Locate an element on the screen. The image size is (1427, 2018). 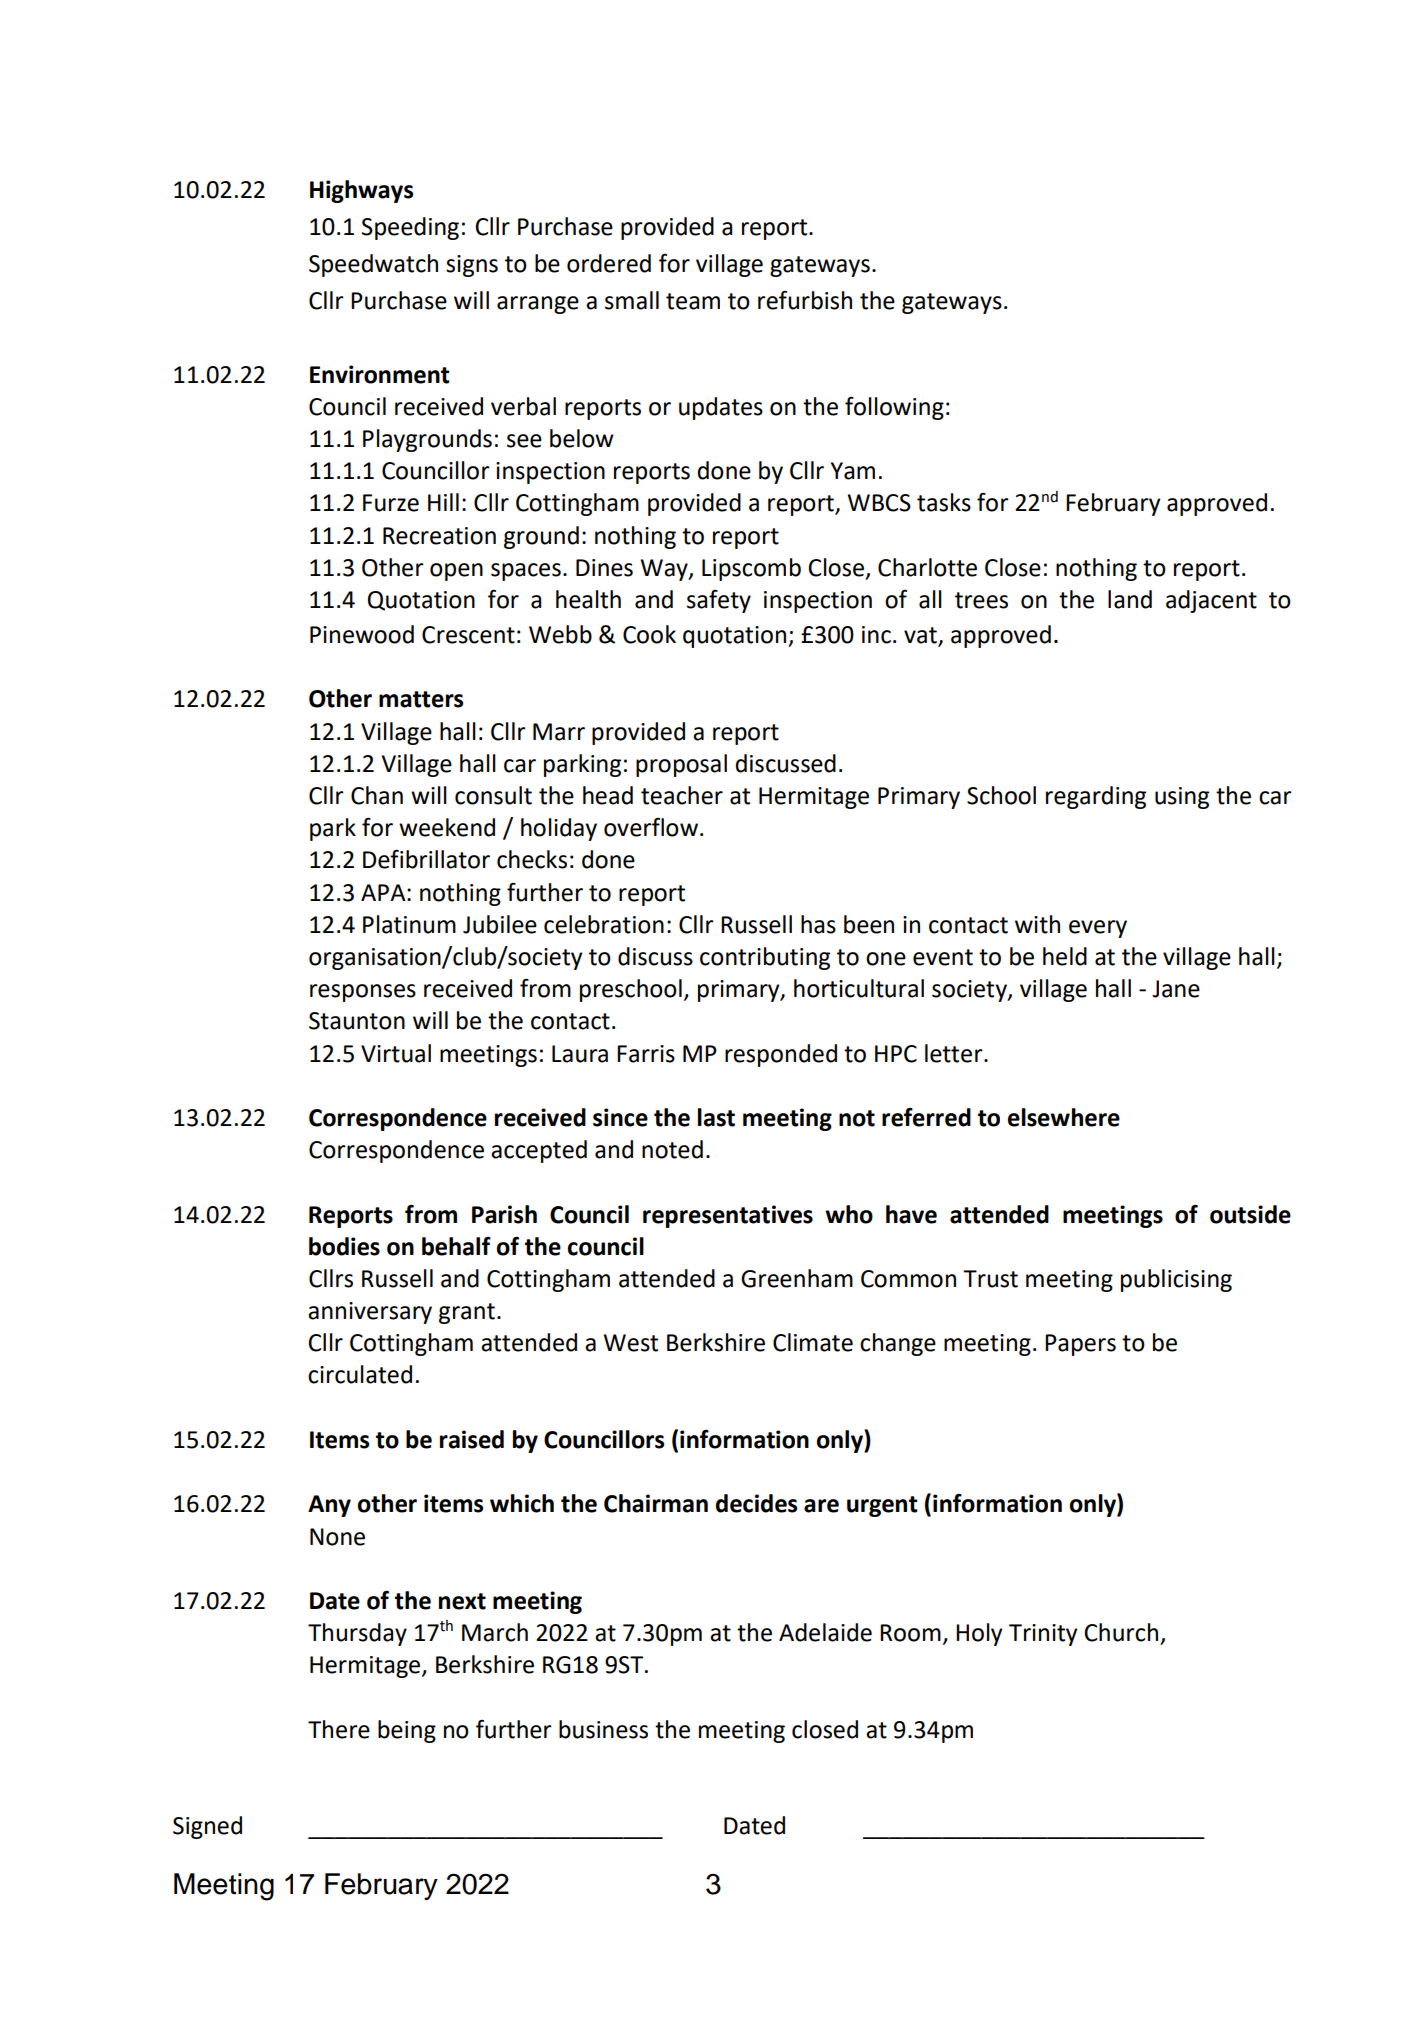
Church is located at coordinates (1121, 1632).
